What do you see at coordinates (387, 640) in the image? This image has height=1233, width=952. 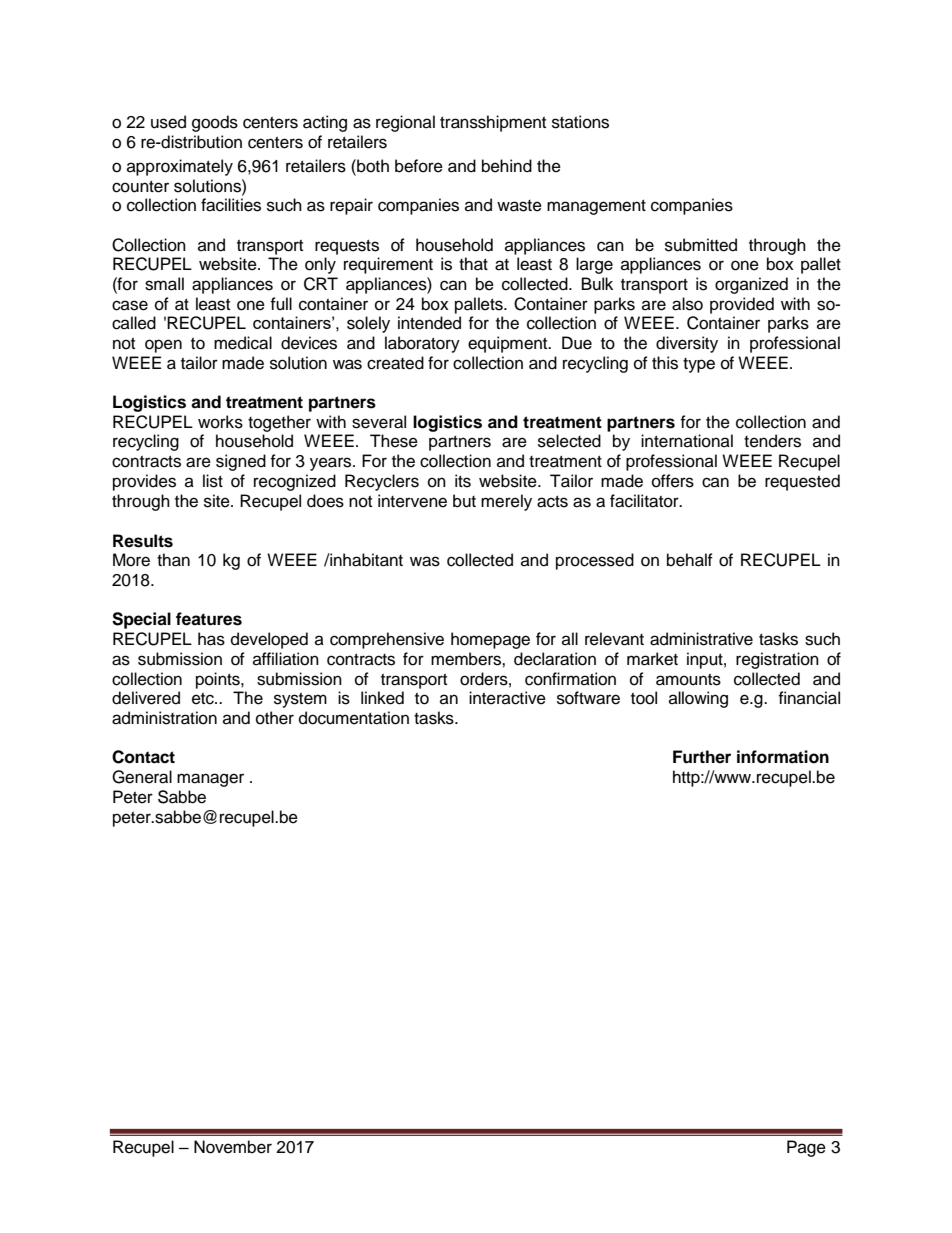 I see `comprehensive` at bounding box center [387, 640].
